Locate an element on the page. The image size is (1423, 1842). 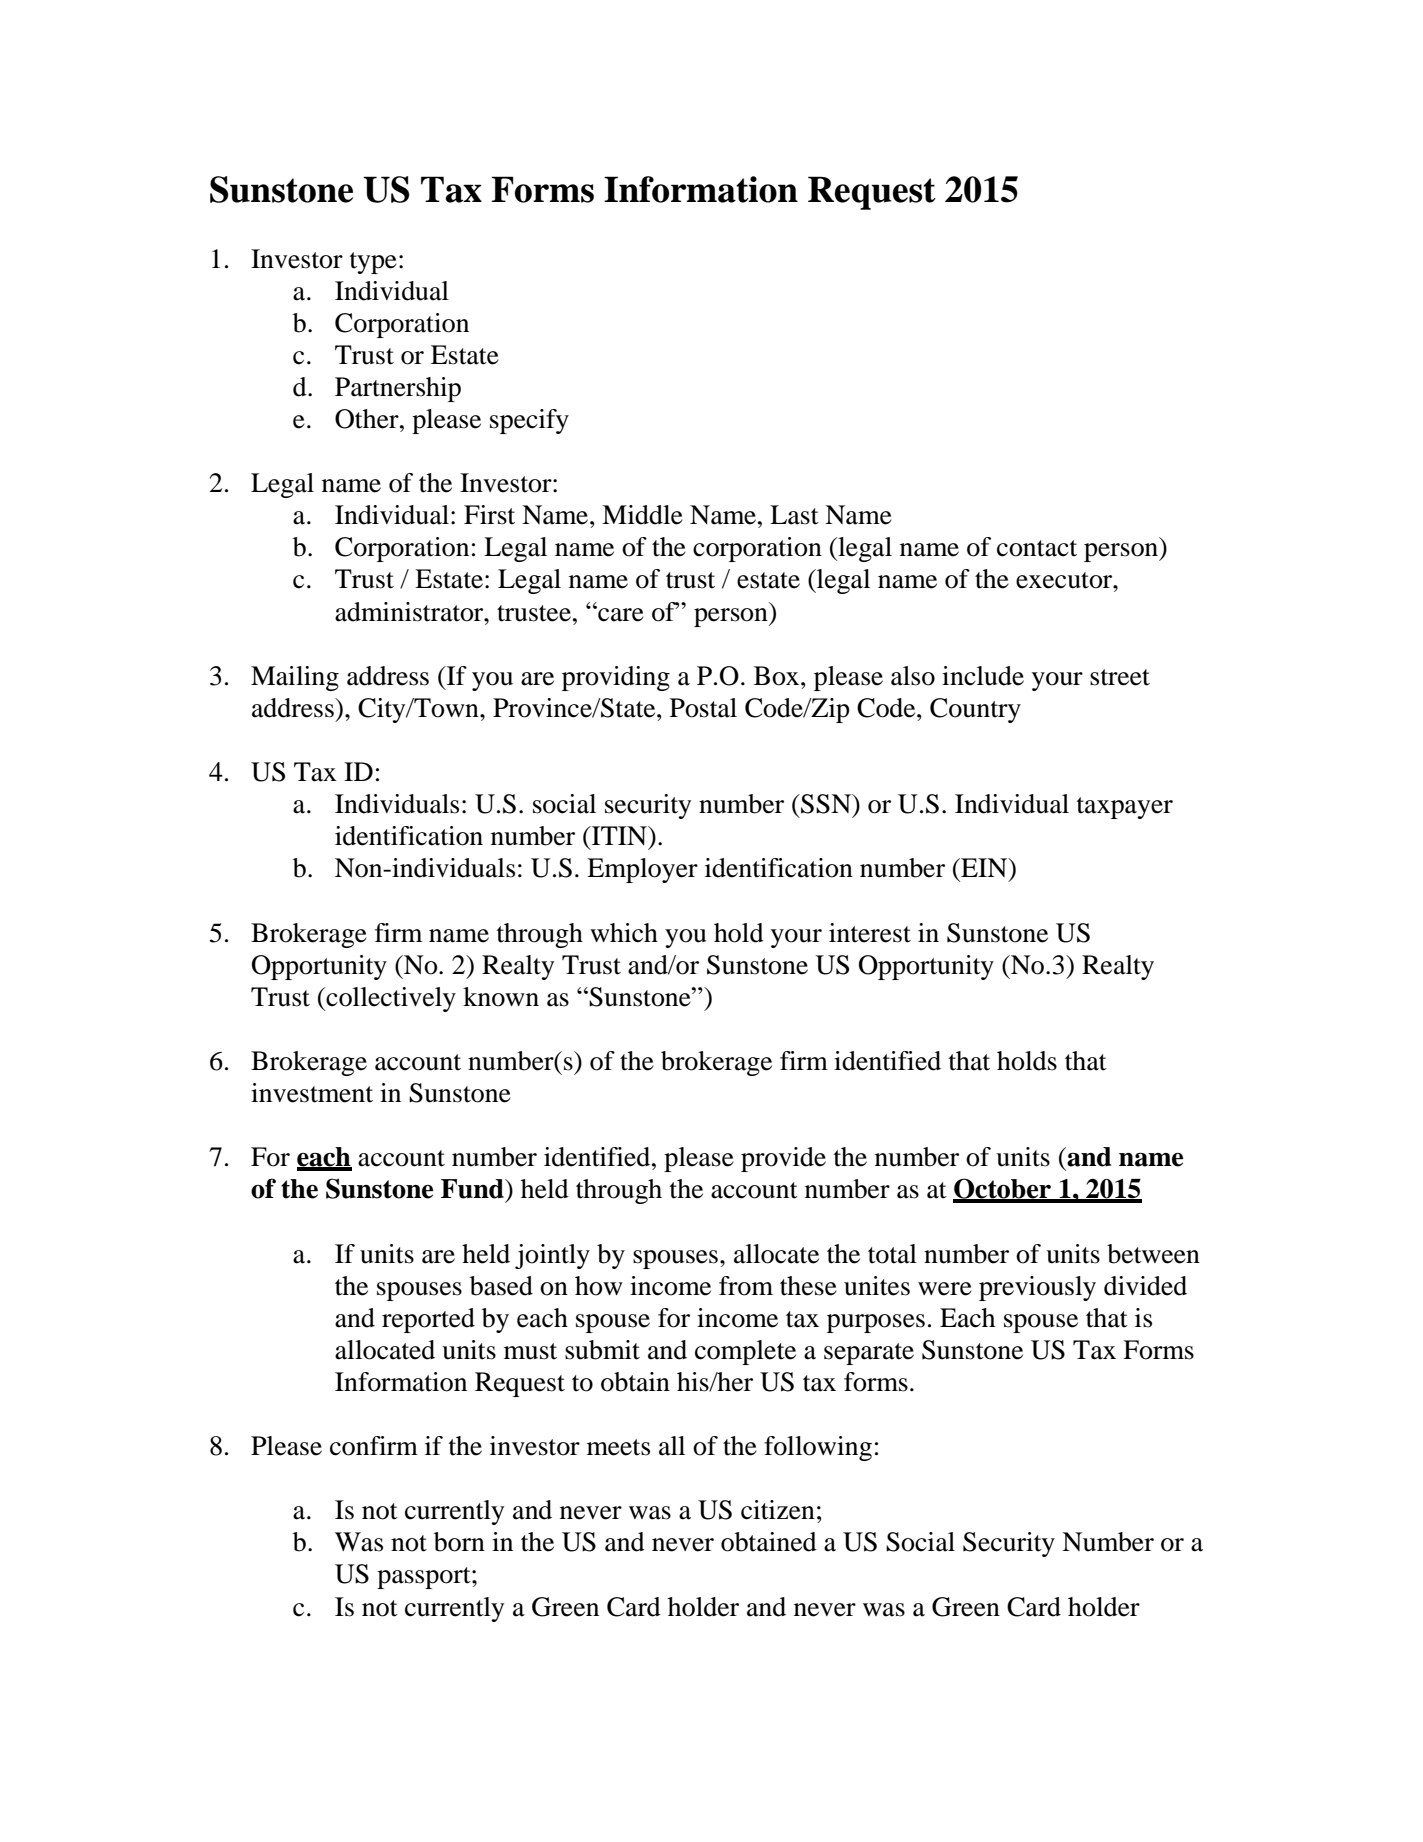
contact is located at coordinates (1037, 548).
